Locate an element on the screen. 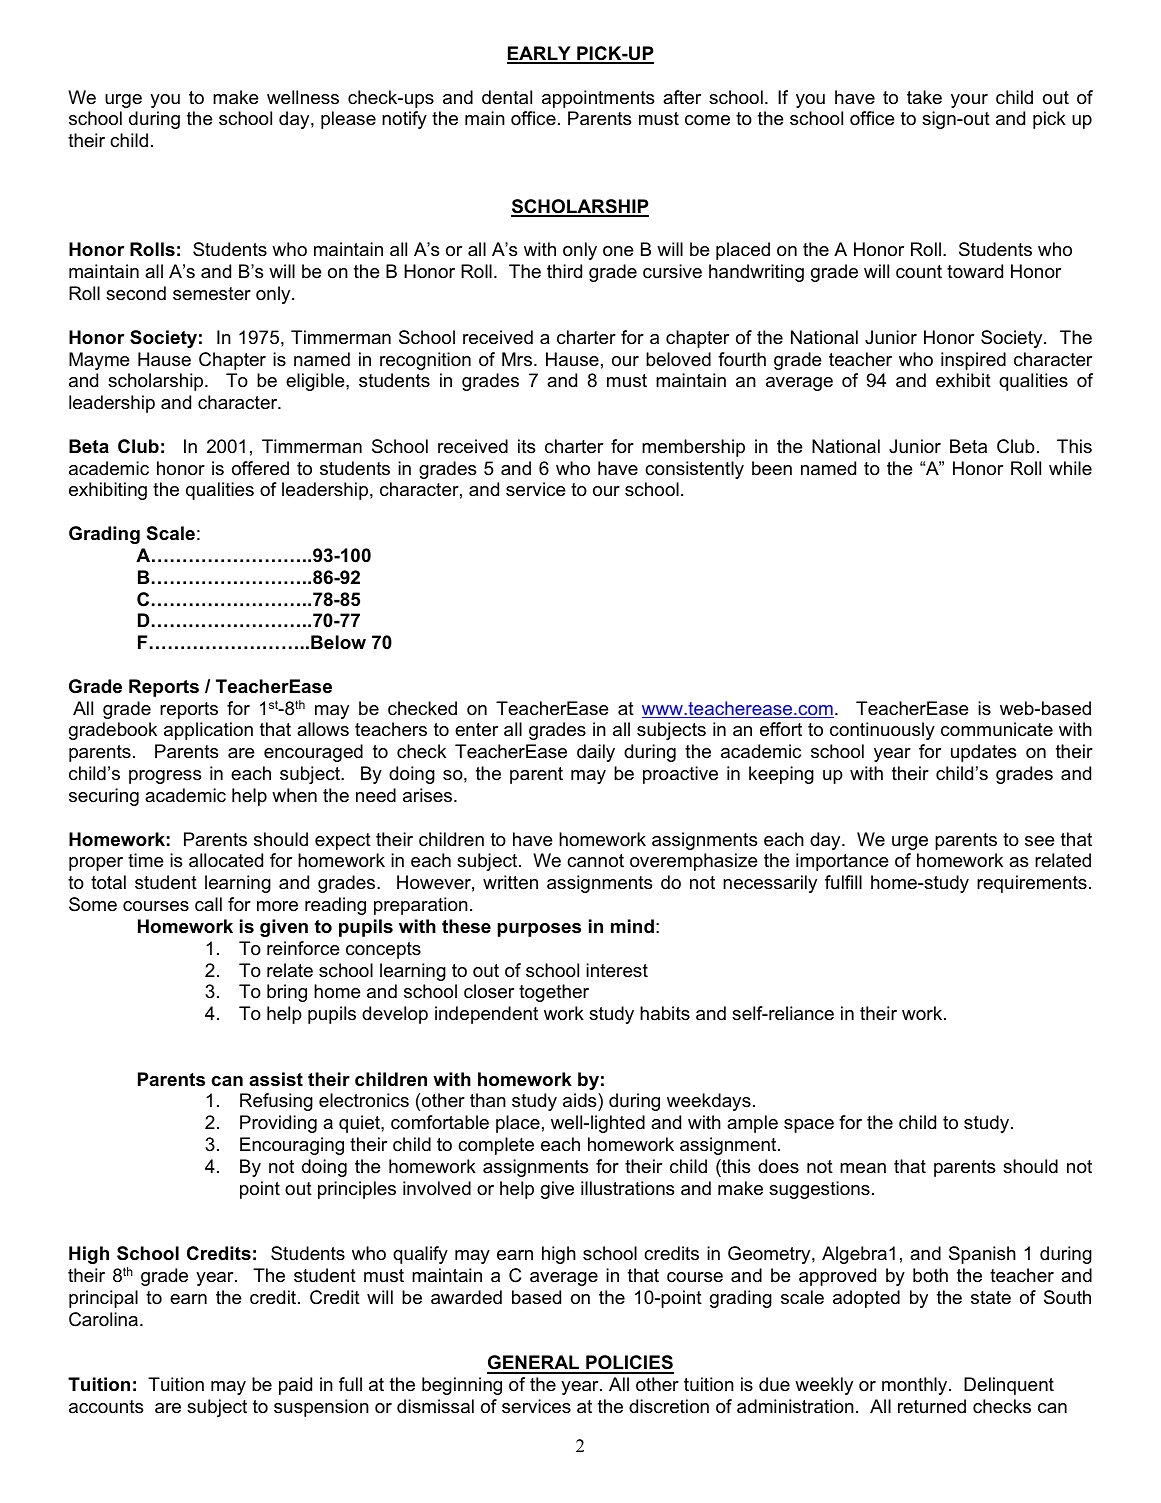 This screenshot has height=1503, width=1161. space is located at coordinates (809, 1126).
